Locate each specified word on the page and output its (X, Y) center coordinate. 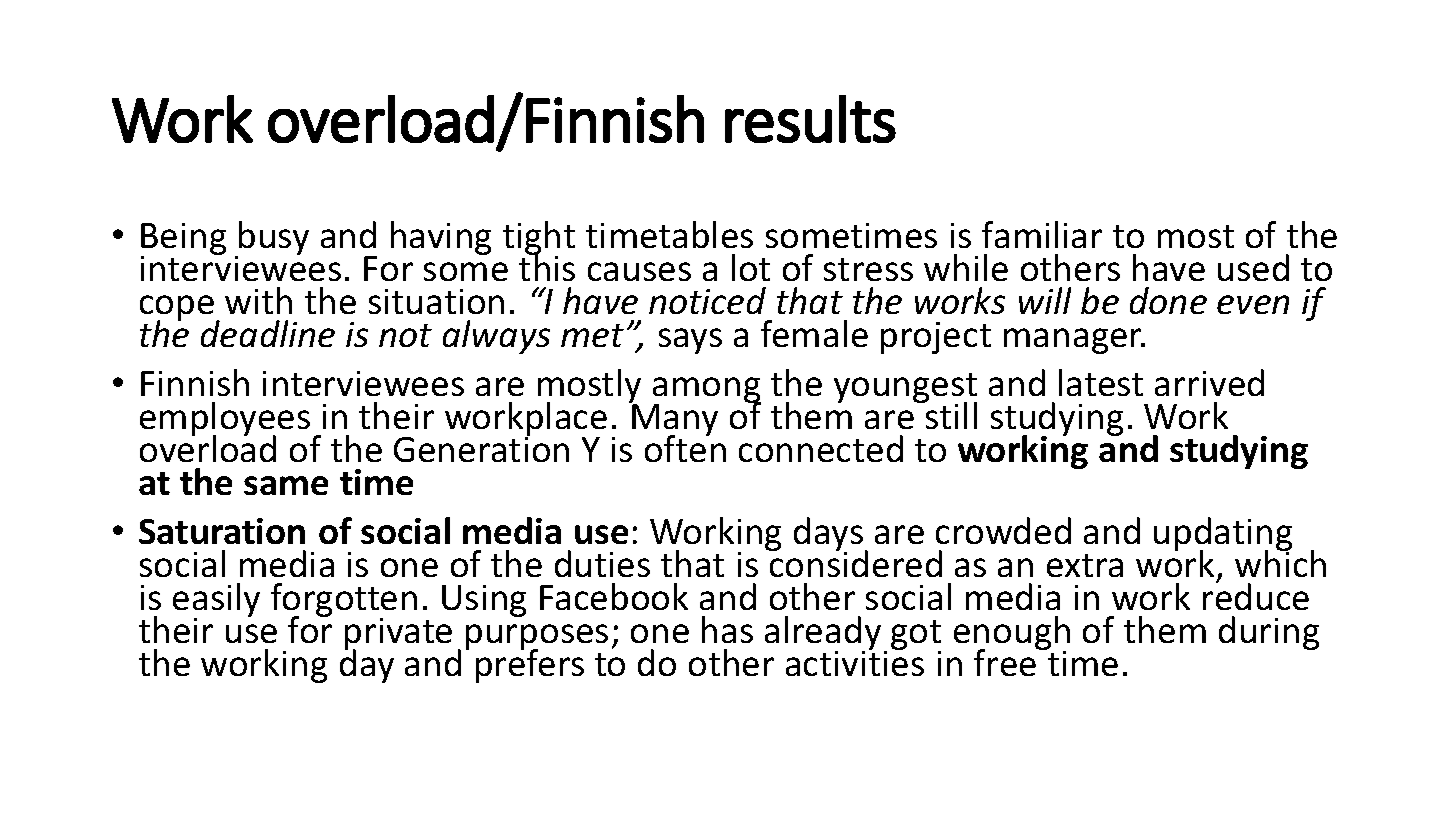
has (727, 629)
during (1269, 633)
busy (273, 239)
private (398, 635)
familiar (1042, 234)
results (810, 119)
